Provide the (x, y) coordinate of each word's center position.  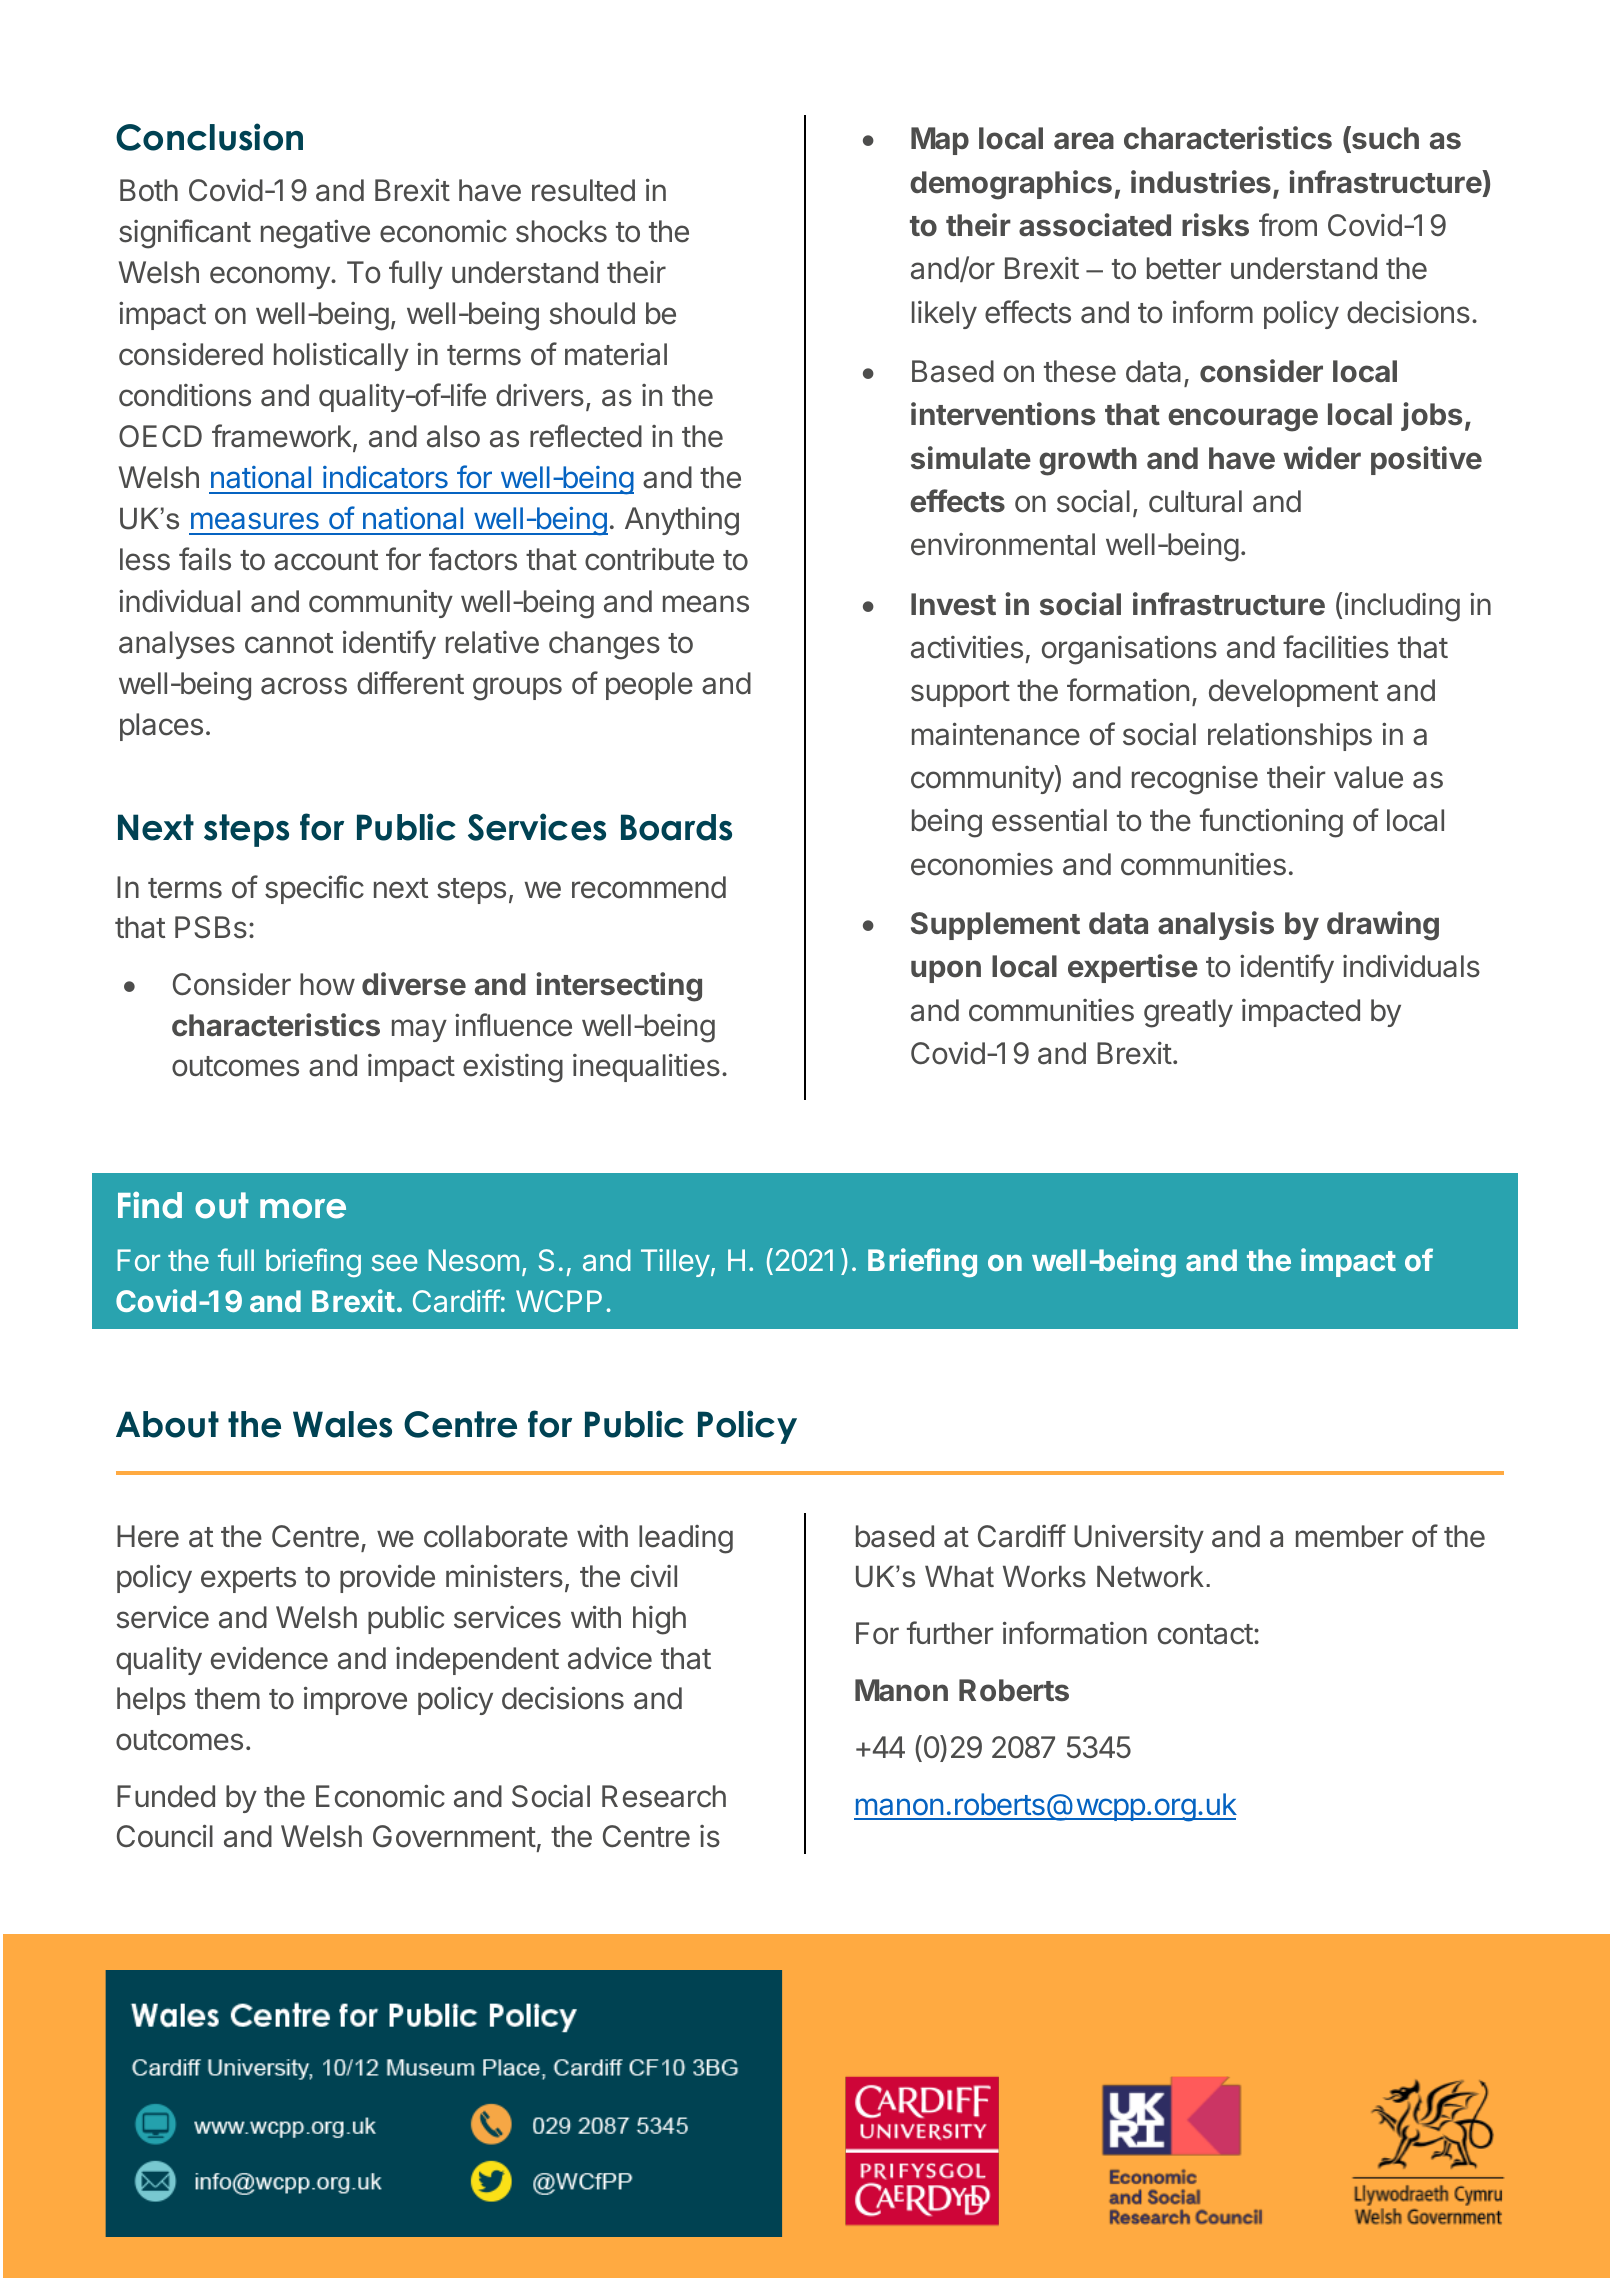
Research (664, 1796)
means (706, 604)
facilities (1336, 647)
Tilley (675, 1263)
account (326, 560)
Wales (342, 1424)
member (1349, 1536)
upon (946, 971)
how (327, 984)
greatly (1188, 1013)
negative (315, 234)
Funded (166, 1796)
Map (940, 141)
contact (1205, 1634)
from (1288, 225)
